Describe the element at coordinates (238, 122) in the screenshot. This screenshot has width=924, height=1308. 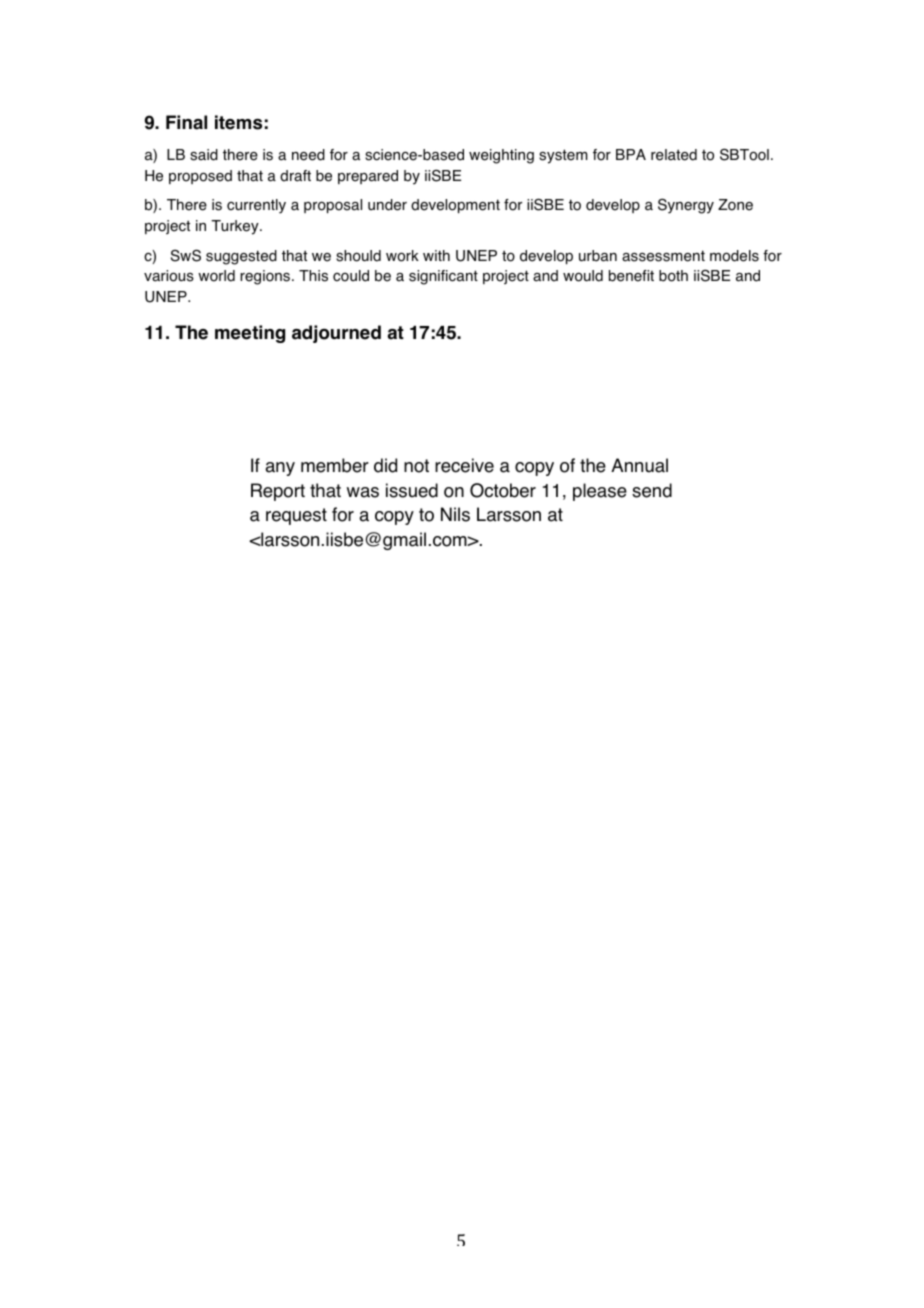
I see `items` at that location.
